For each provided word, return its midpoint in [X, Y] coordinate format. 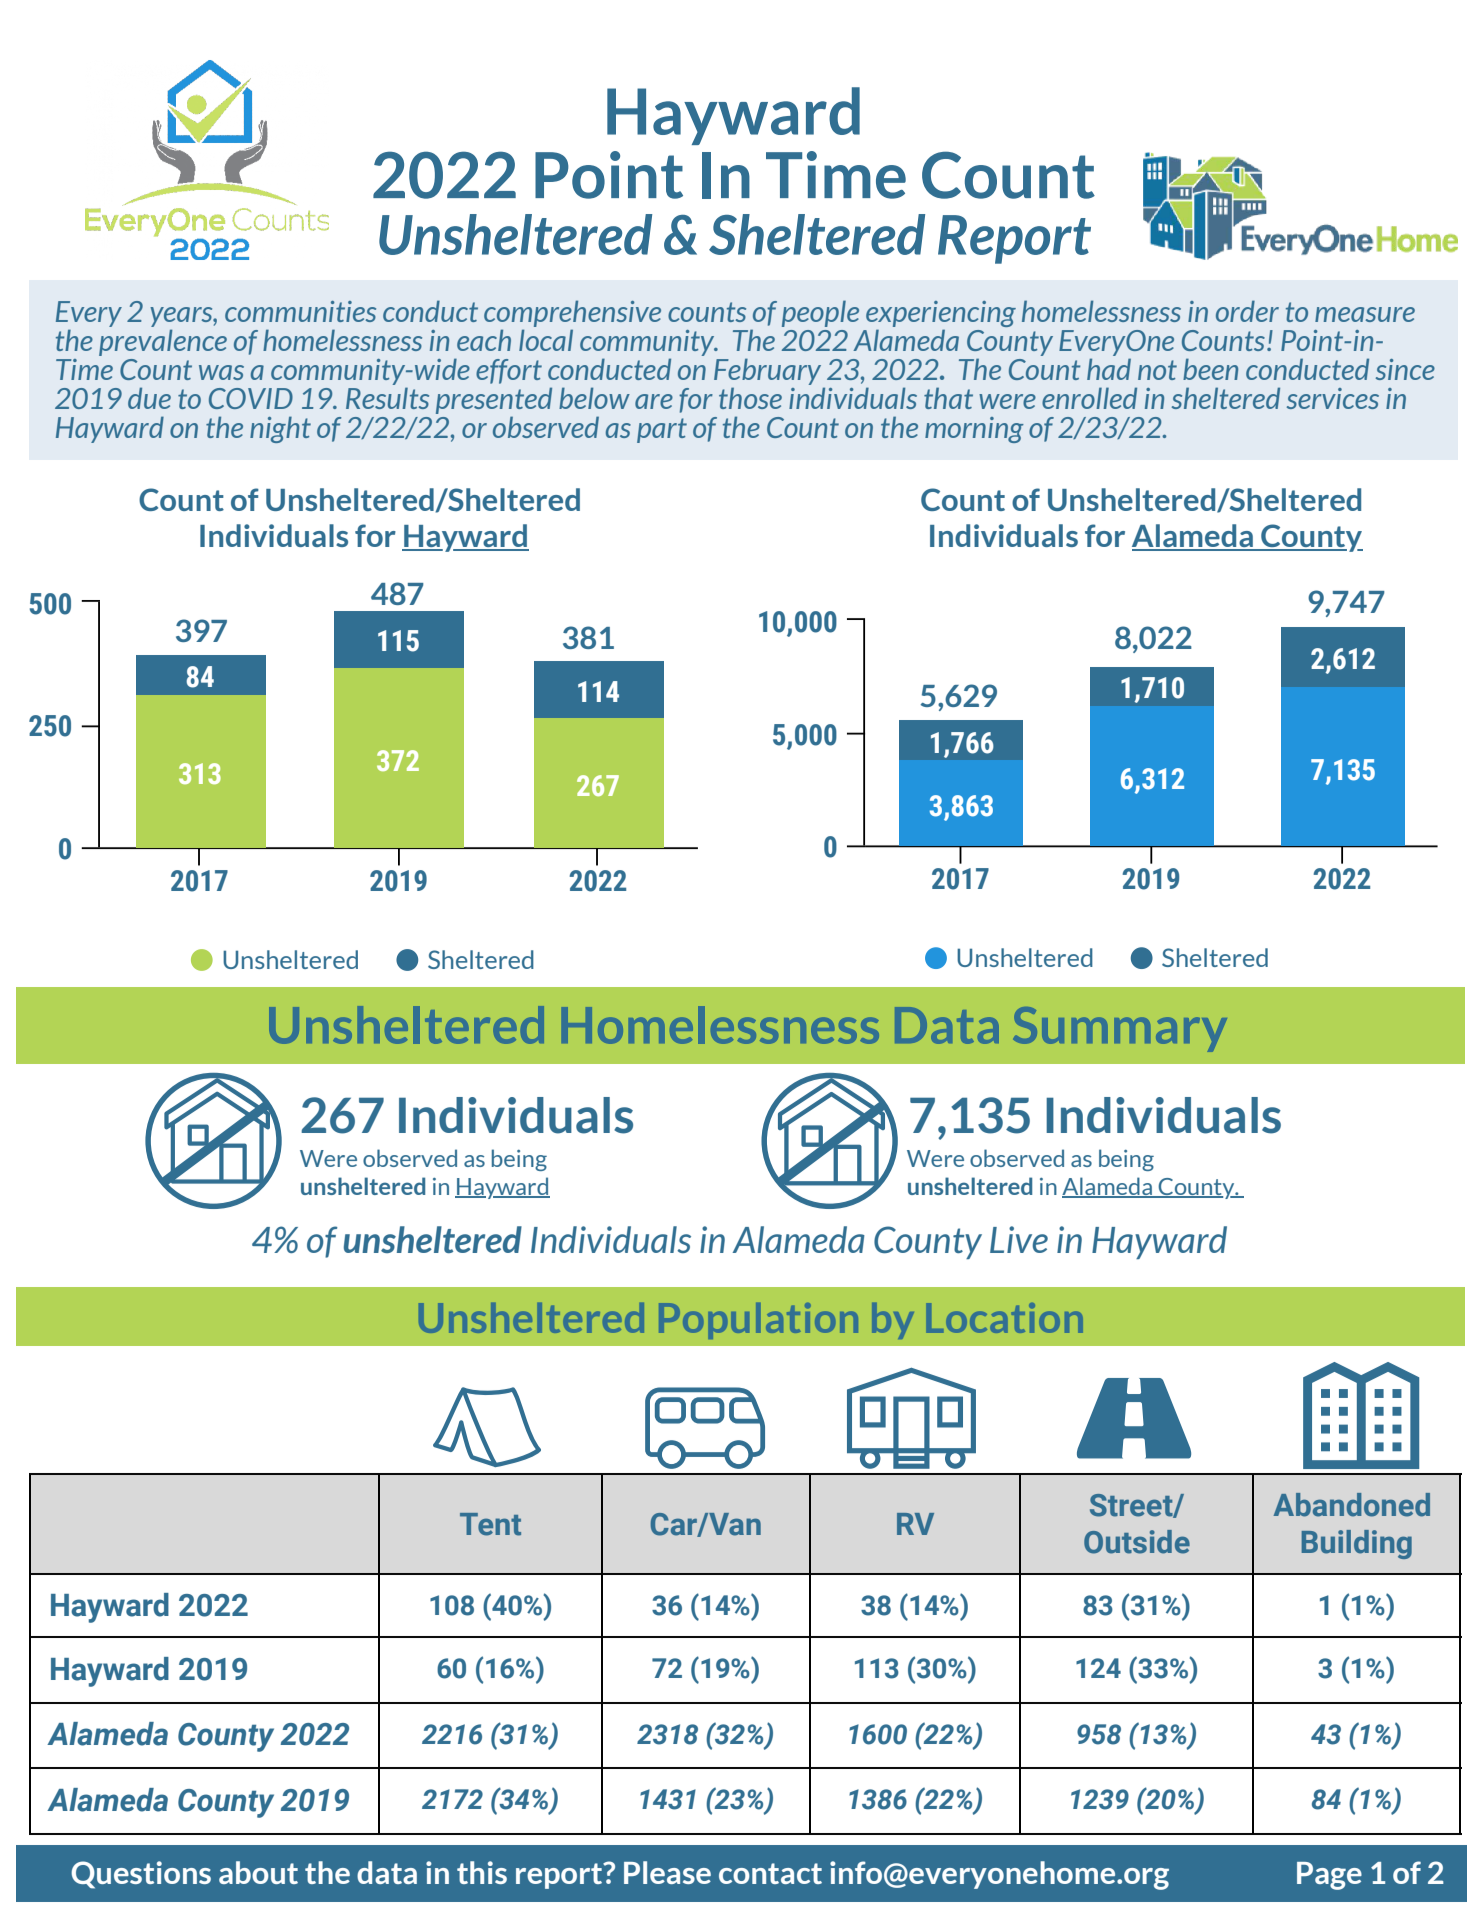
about [258, 1872]
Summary [1120, 1029]
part [662, 430]
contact [770, 1873]
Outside [1137, 1542]
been [1210, 369]
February [767, 371]
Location [1004, 1318]
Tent [490, 1524]
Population [758, 1321]
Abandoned [1351, 1505]
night [280, 429]
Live [1019, 1239]
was [221, 372]
